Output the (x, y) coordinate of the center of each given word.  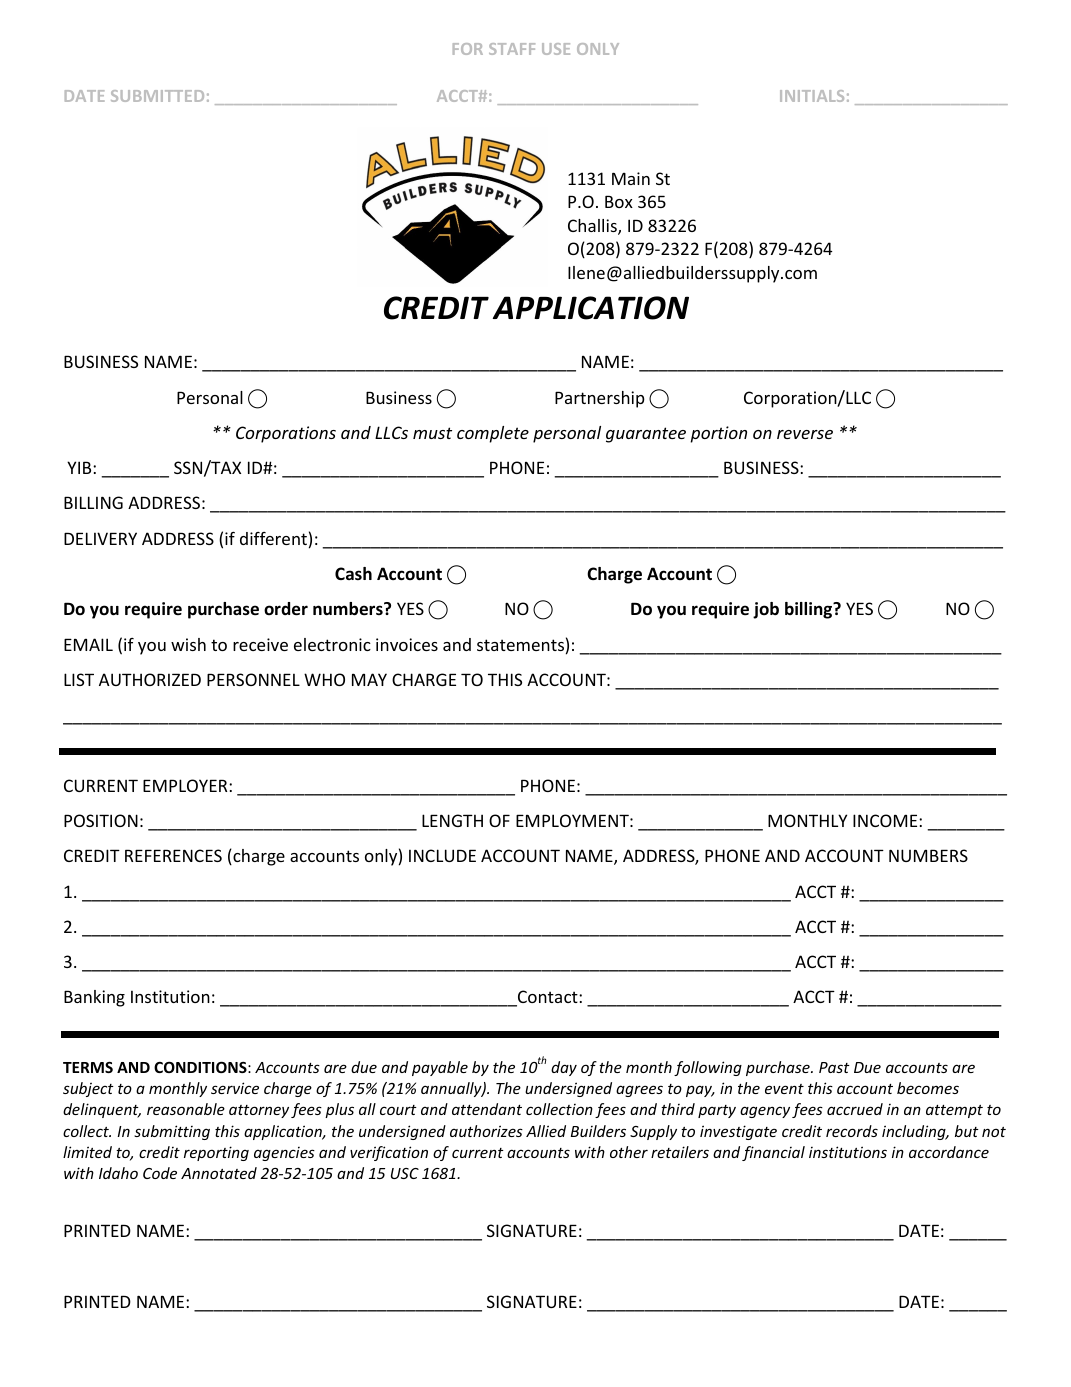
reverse (805, 434)
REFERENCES (173, 855)
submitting (172, 1132)
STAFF (512, 49)
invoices (407, 644)
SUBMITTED (157, 96)
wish (188, 644)
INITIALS (812, 96)
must (432, 433)
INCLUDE (442, 855)
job (766, 610)
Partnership (600, 399)
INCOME (886, 820)
